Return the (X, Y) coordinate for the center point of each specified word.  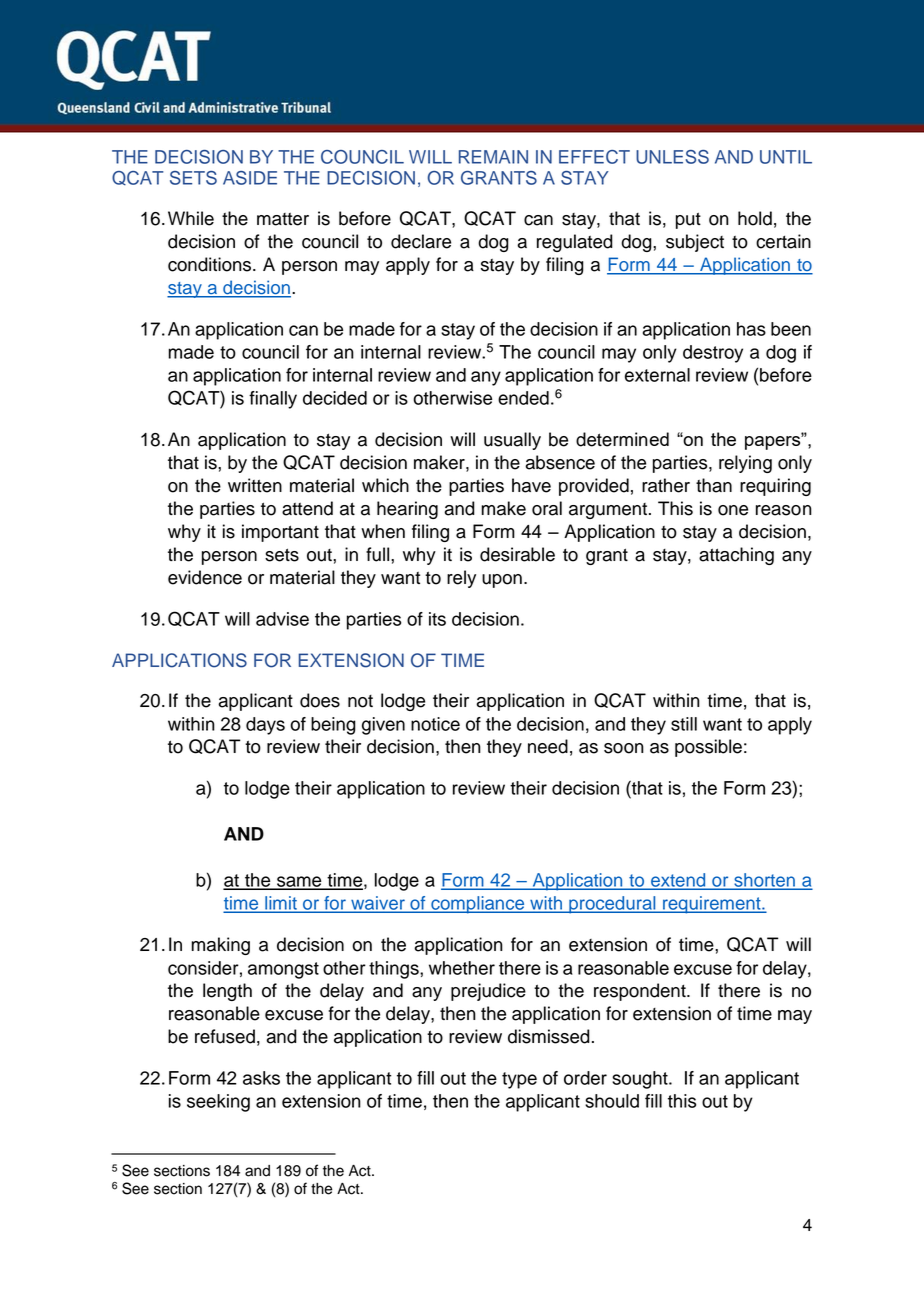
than (714, 485)
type (519, 1080)
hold (755, 218)
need (548, 746)
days (265, 726)
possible (708, 748)
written (255, 485)
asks (261, 1078)
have (531, 485)
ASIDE (250, 178)
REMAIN (493, 157)
